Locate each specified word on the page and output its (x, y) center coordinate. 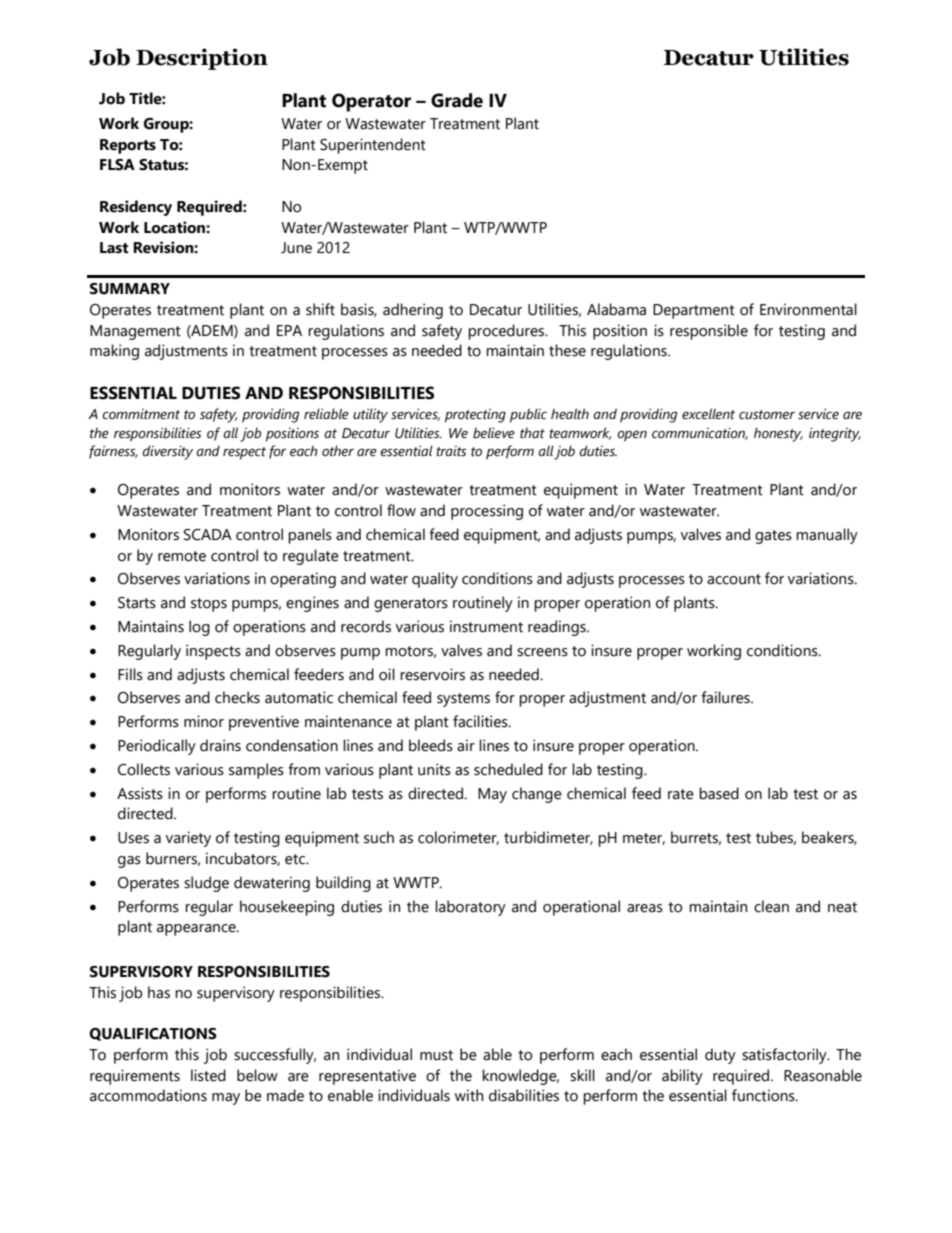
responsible (709, 332)
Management (135, 332)
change (537, 795)
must (436, 1055)
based (719, 793)
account (734, 579)
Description (202, 59)
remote (182, 556)
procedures (507, 332)
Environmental (808, 309)
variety (188, 839)
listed (208, 1075)
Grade (457, 100)
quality (435, 580)
